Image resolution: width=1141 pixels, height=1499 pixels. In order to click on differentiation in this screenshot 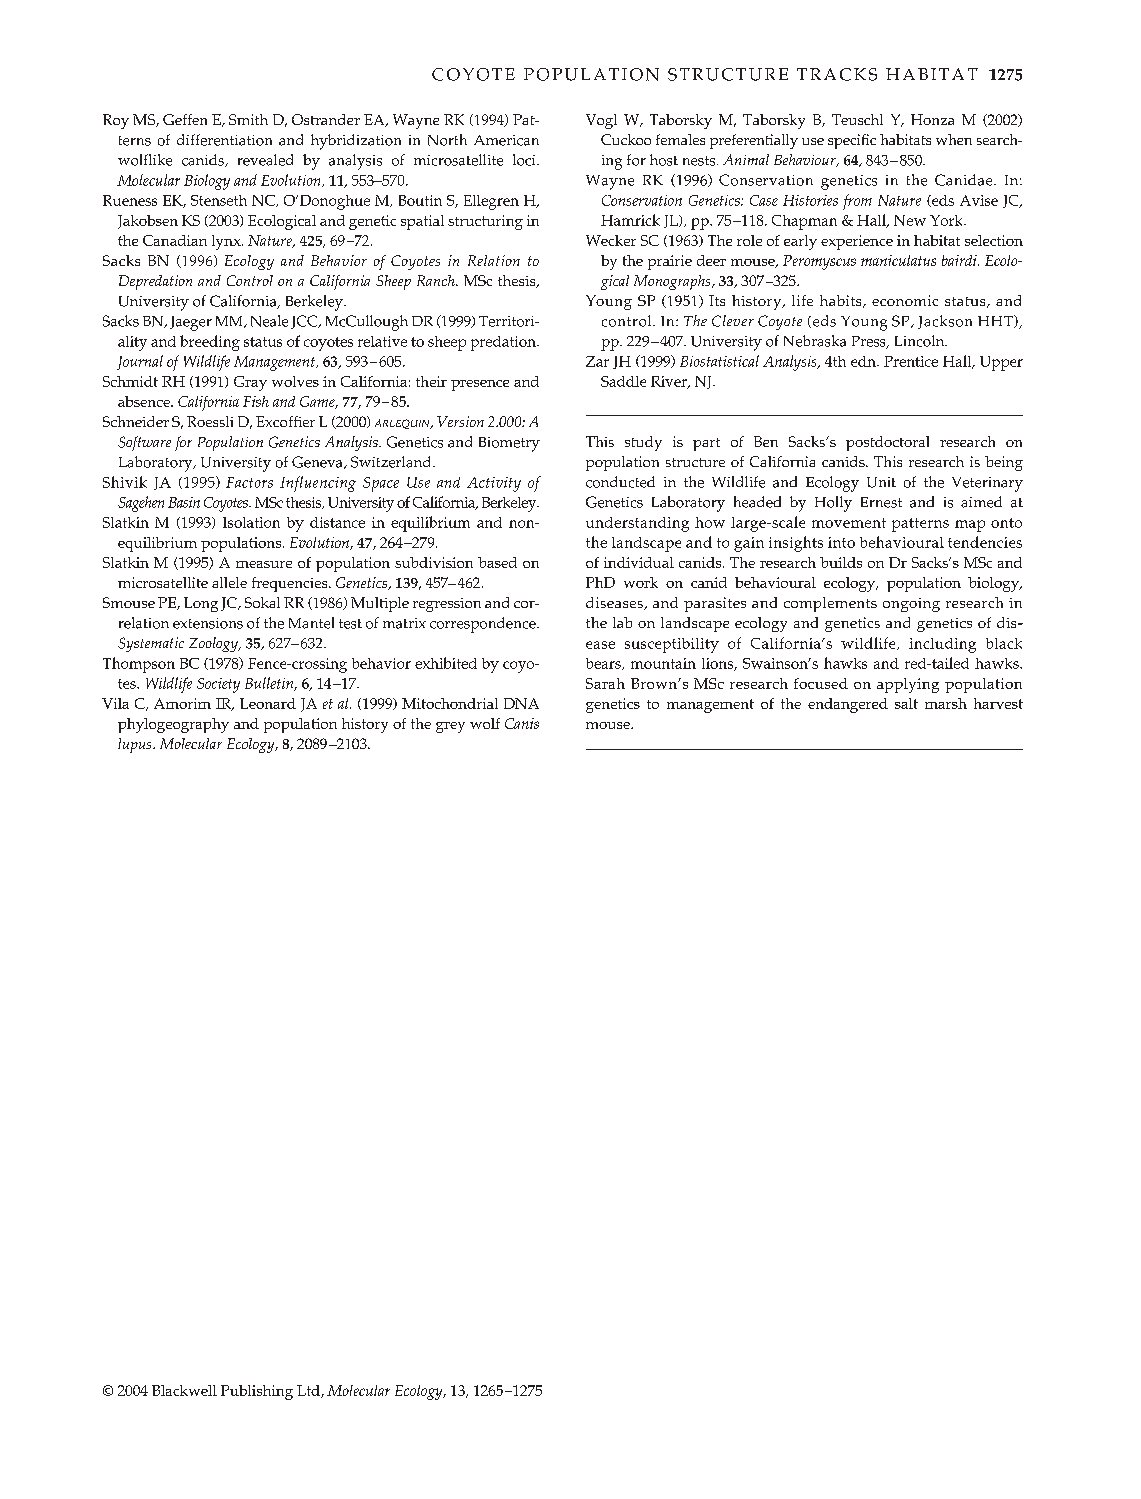, I will do `click(224, 140)`.
